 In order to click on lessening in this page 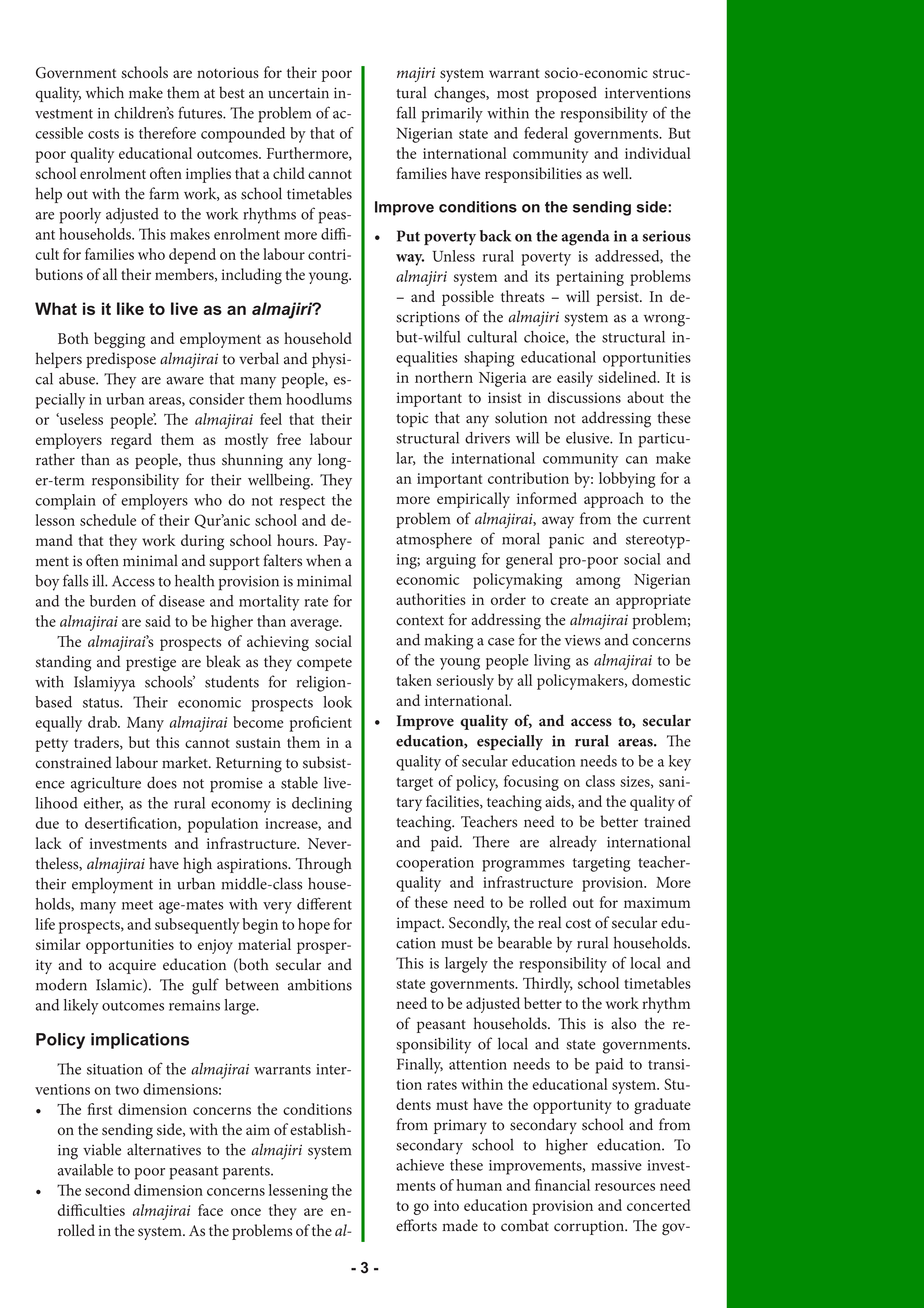, I will do `click(298, 1192)`.
